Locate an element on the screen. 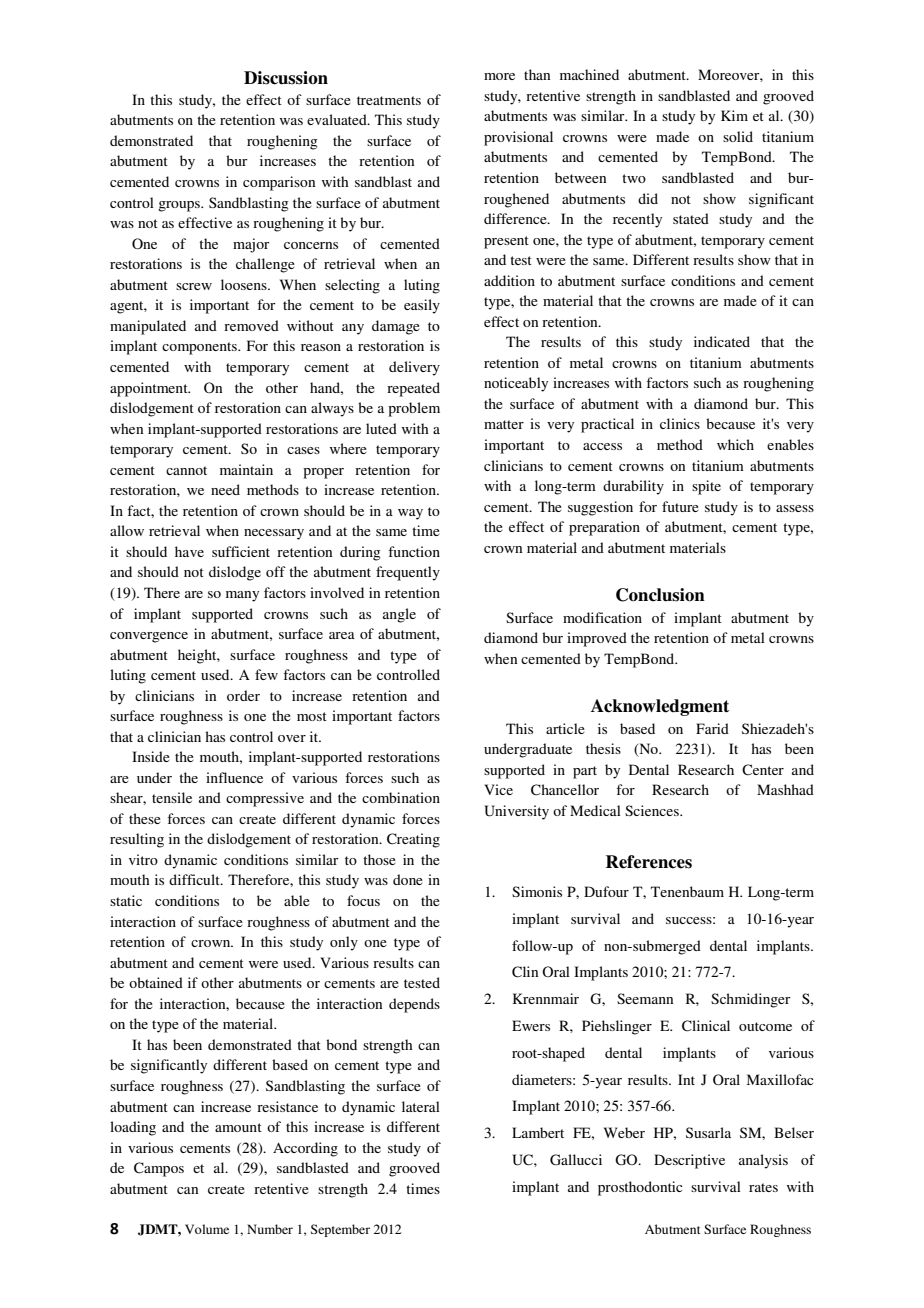  convergence is located at coordinates (149, 637).
